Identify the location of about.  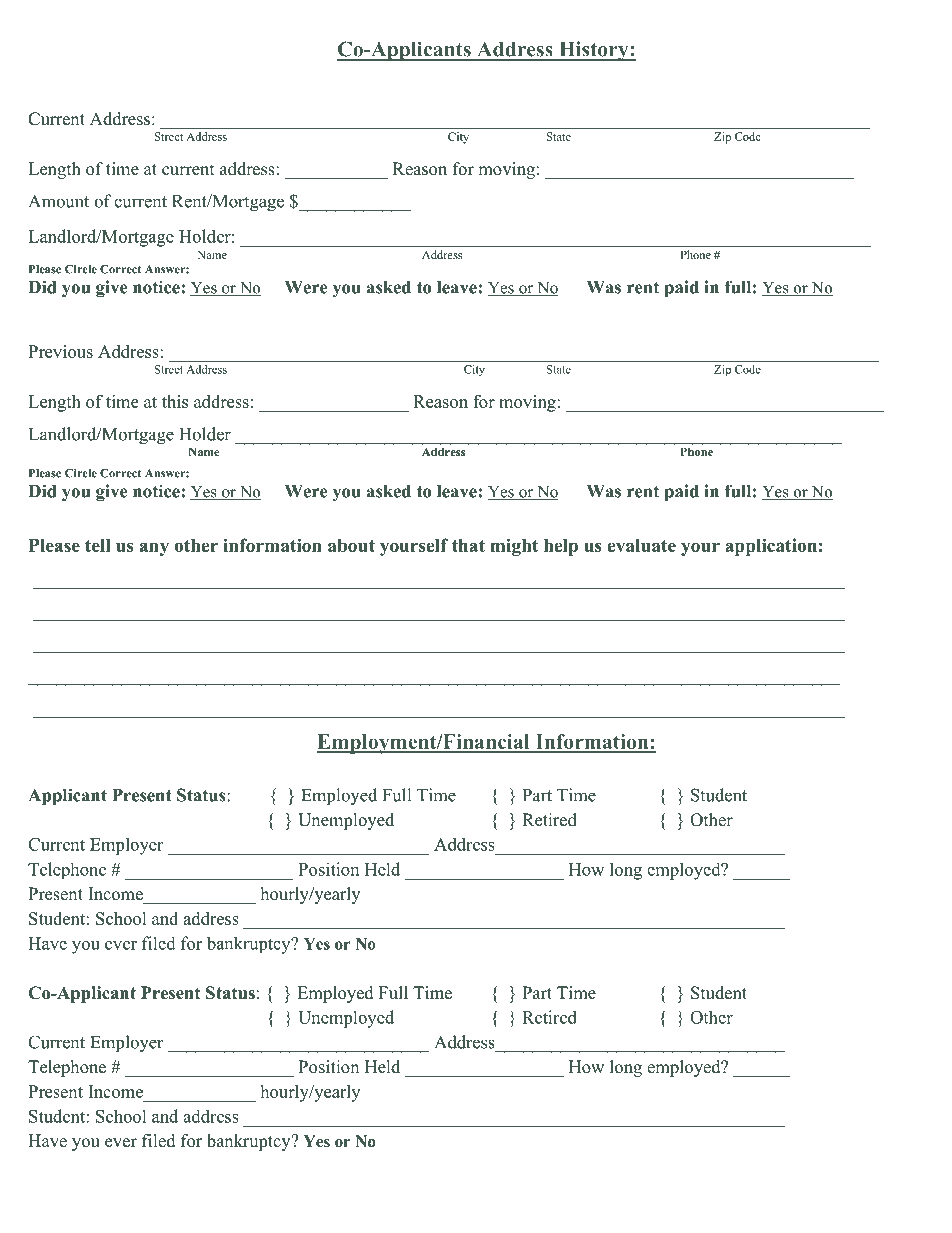
(351, 545).
